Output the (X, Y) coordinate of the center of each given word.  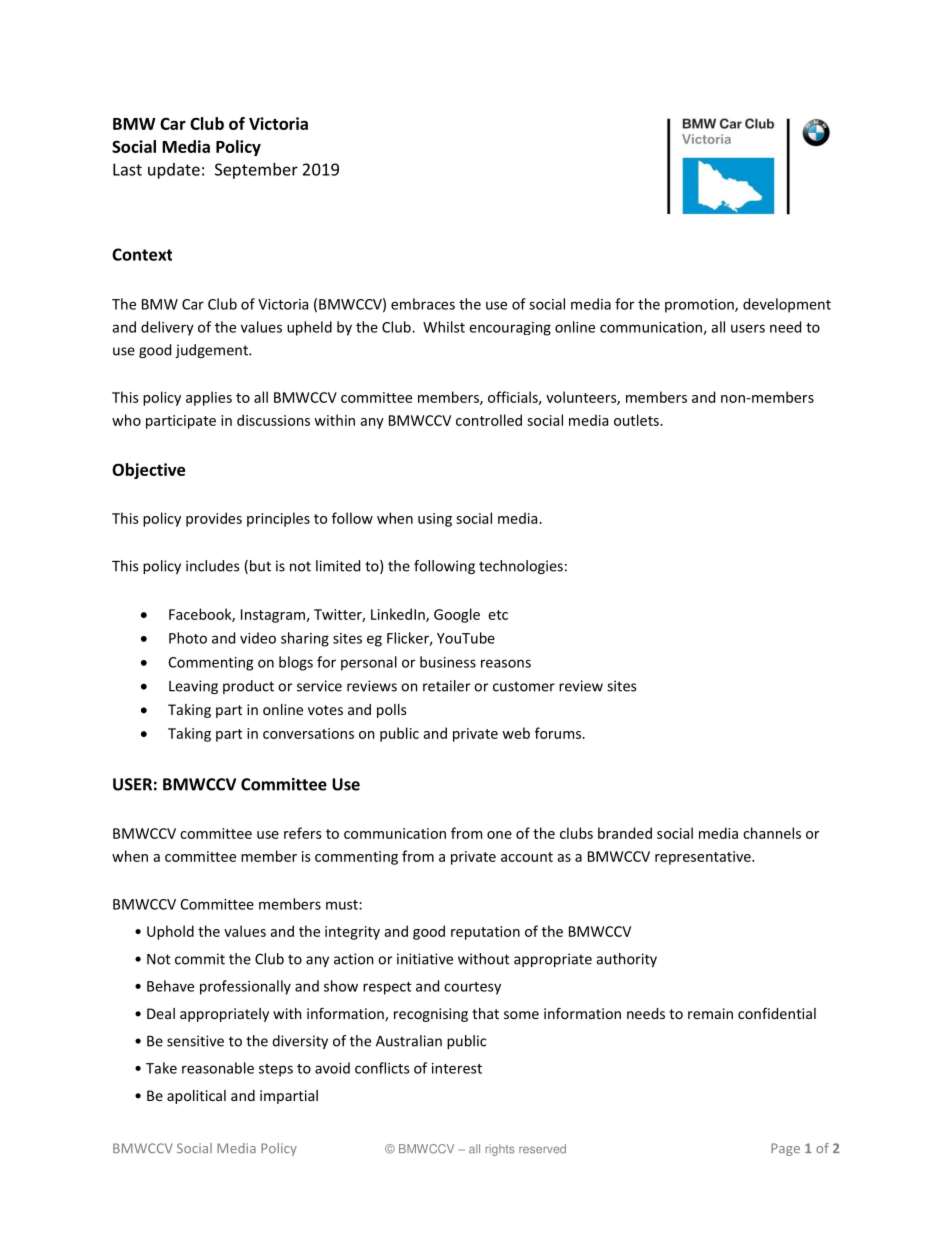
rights (500, 1150)
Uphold (170, 932)
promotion (700, 306)
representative (704, 858)
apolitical (196, 1097)
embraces (423, 304)
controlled (489, 420)
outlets (637, 420)
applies (209, 398)
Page (785, 1149)
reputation (485, 933)
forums (559, 733)
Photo (188, 638)
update (174, 171)
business (448, 662)
